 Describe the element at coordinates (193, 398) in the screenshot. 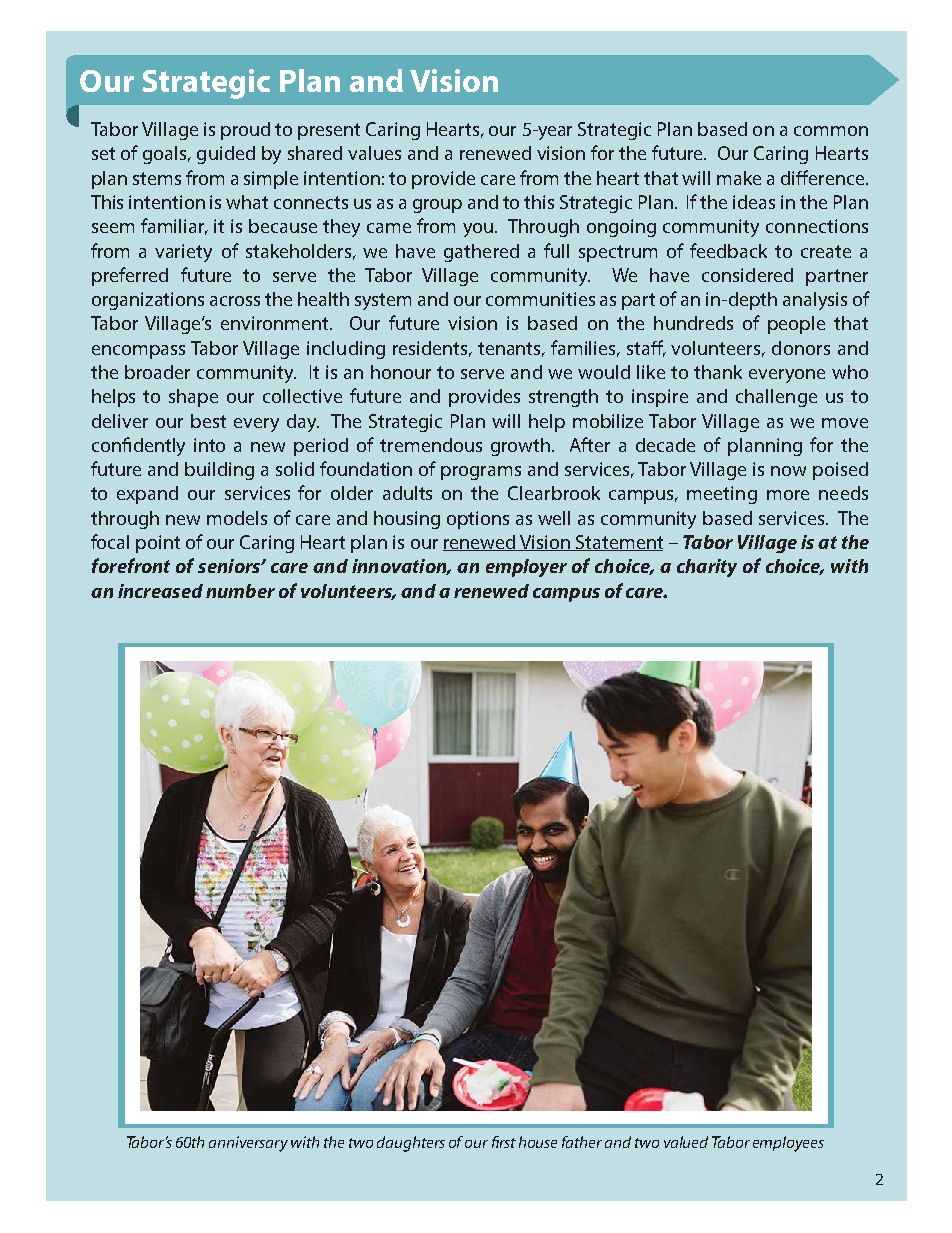

I see `shape` at that location.
